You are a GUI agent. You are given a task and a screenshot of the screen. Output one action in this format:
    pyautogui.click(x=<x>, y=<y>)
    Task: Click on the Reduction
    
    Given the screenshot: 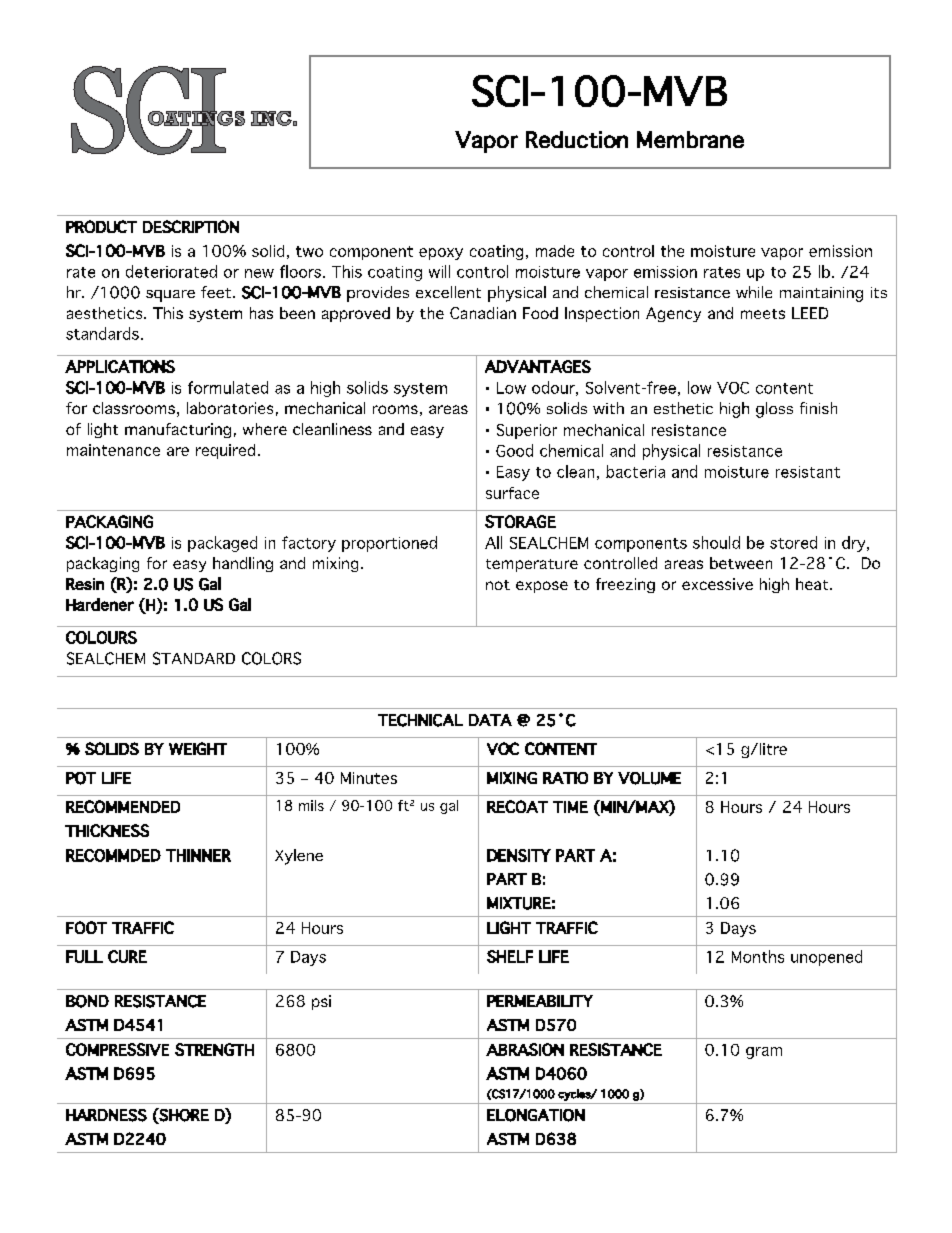 What is the action you would take?
    pyautogui.click(x=577, y=139)
